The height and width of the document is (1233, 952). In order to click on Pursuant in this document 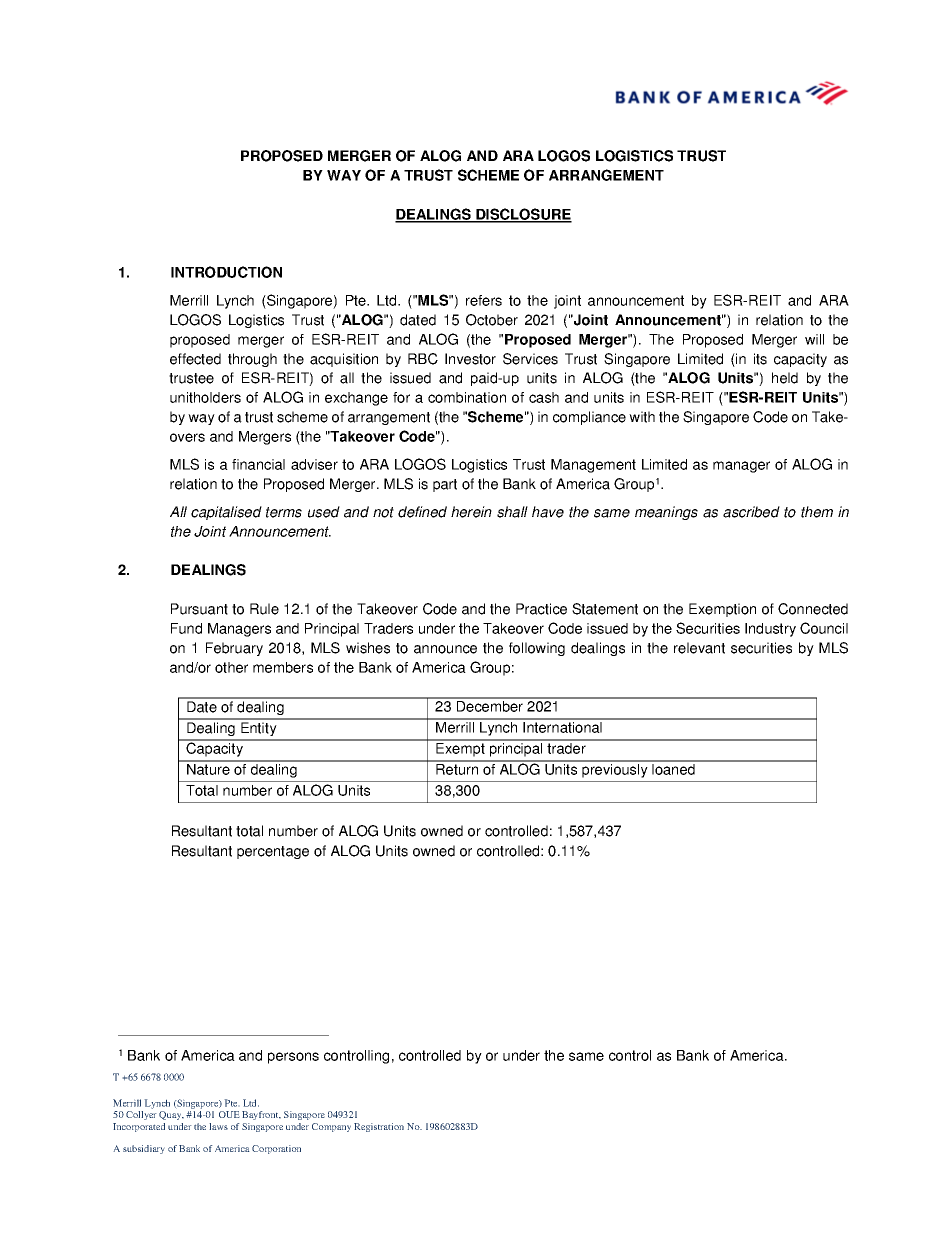, I will do `click(199, 609)`.
